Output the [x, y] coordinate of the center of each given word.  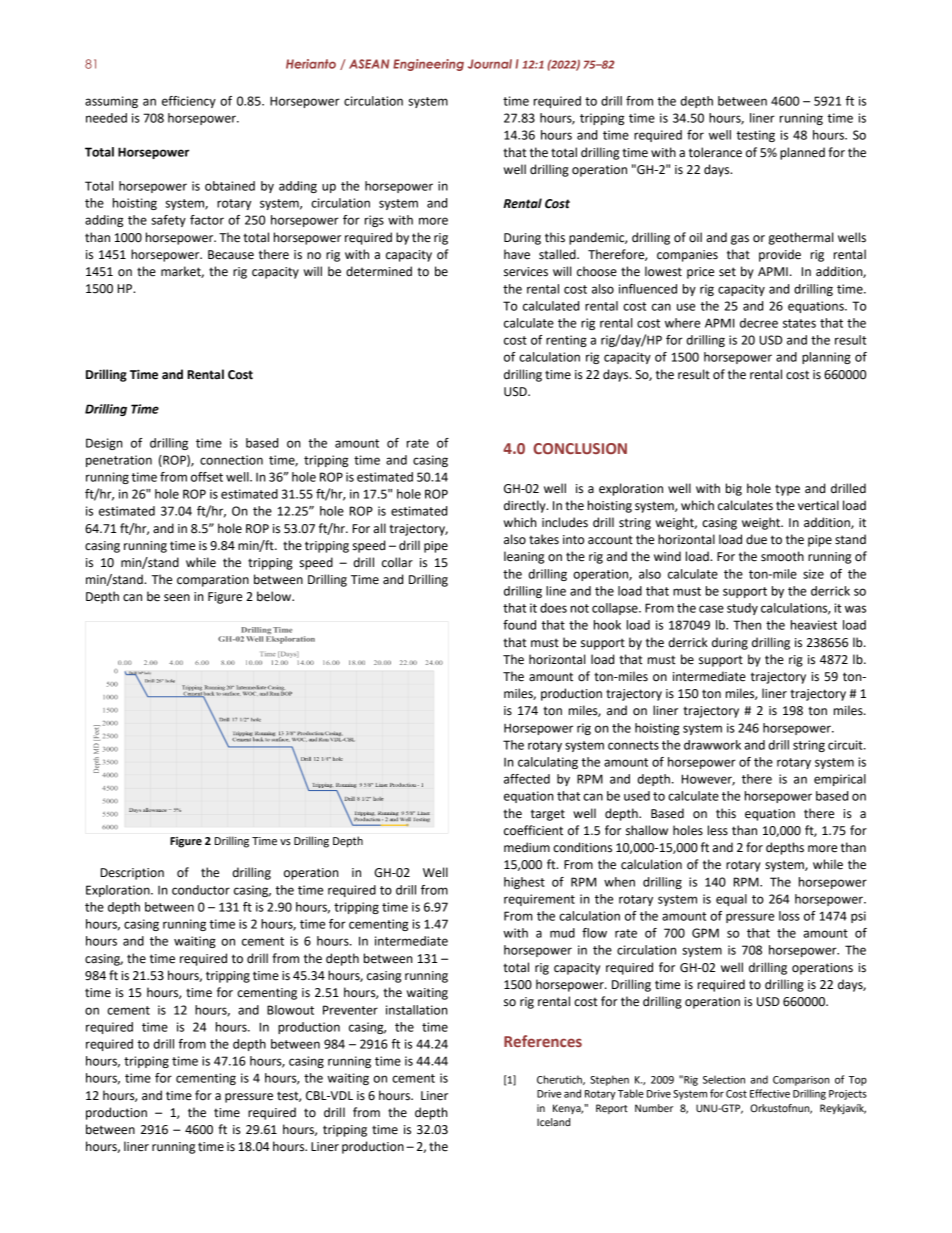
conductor [201, 890]
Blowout [290, 1010]
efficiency [189, 102]
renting [566, 341]
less [718, 830]
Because [231, 255]
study [742, 609]
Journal [490, 64]
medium [527, 847]
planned [802, 153]
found [519, 625]
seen [177, 598]
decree [759, 323]
